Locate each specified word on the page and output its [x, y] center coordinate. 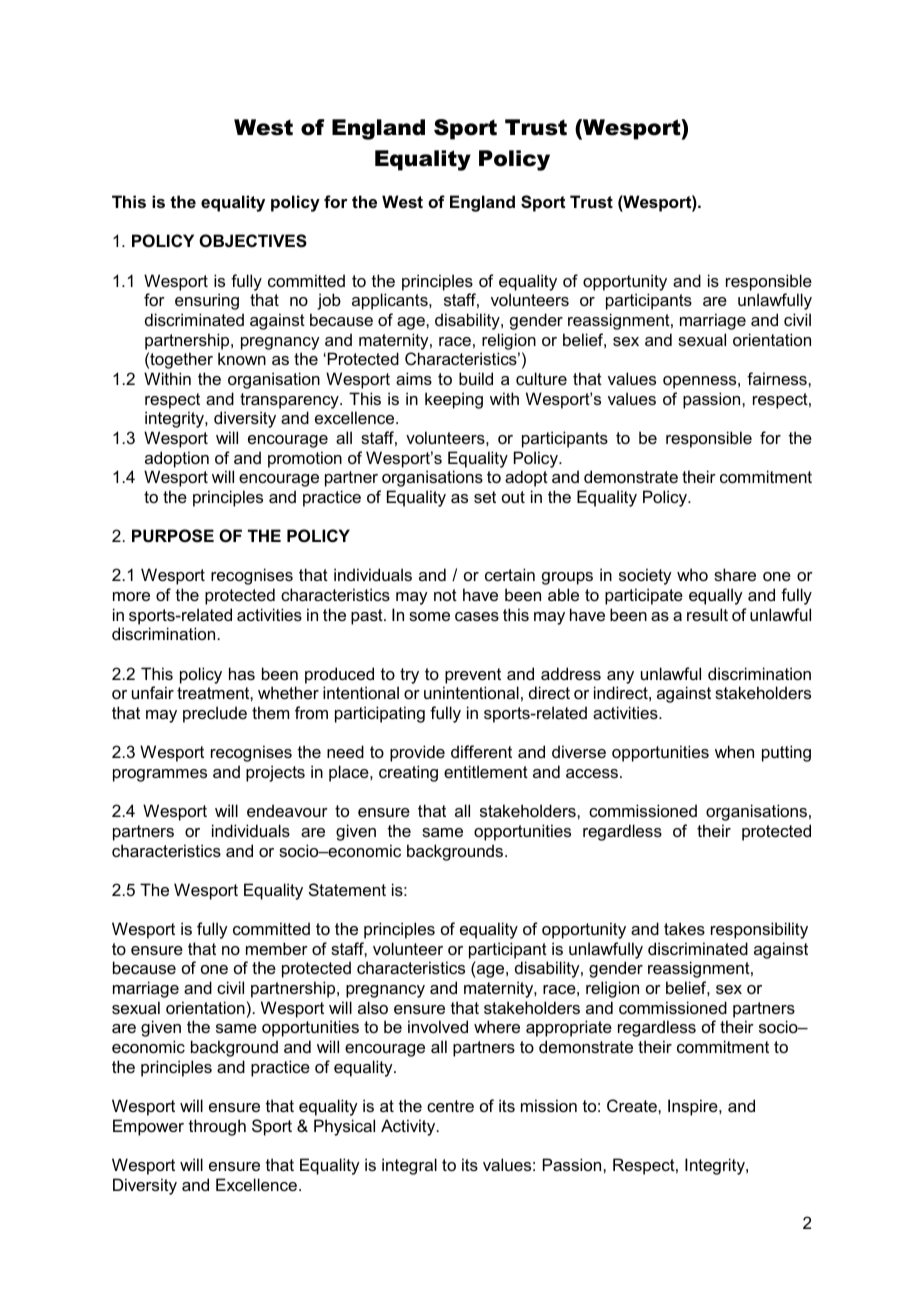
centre [450, 1106]
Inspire [694, 1107]
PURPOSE [173, 536]
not [445, 595]
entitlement [486, 771]
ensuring [207, 301]
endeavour [287, 810]
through [217, 1127]
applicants [391, 301]
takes [684, 928]
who [692, 574]
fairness [778, 378]
